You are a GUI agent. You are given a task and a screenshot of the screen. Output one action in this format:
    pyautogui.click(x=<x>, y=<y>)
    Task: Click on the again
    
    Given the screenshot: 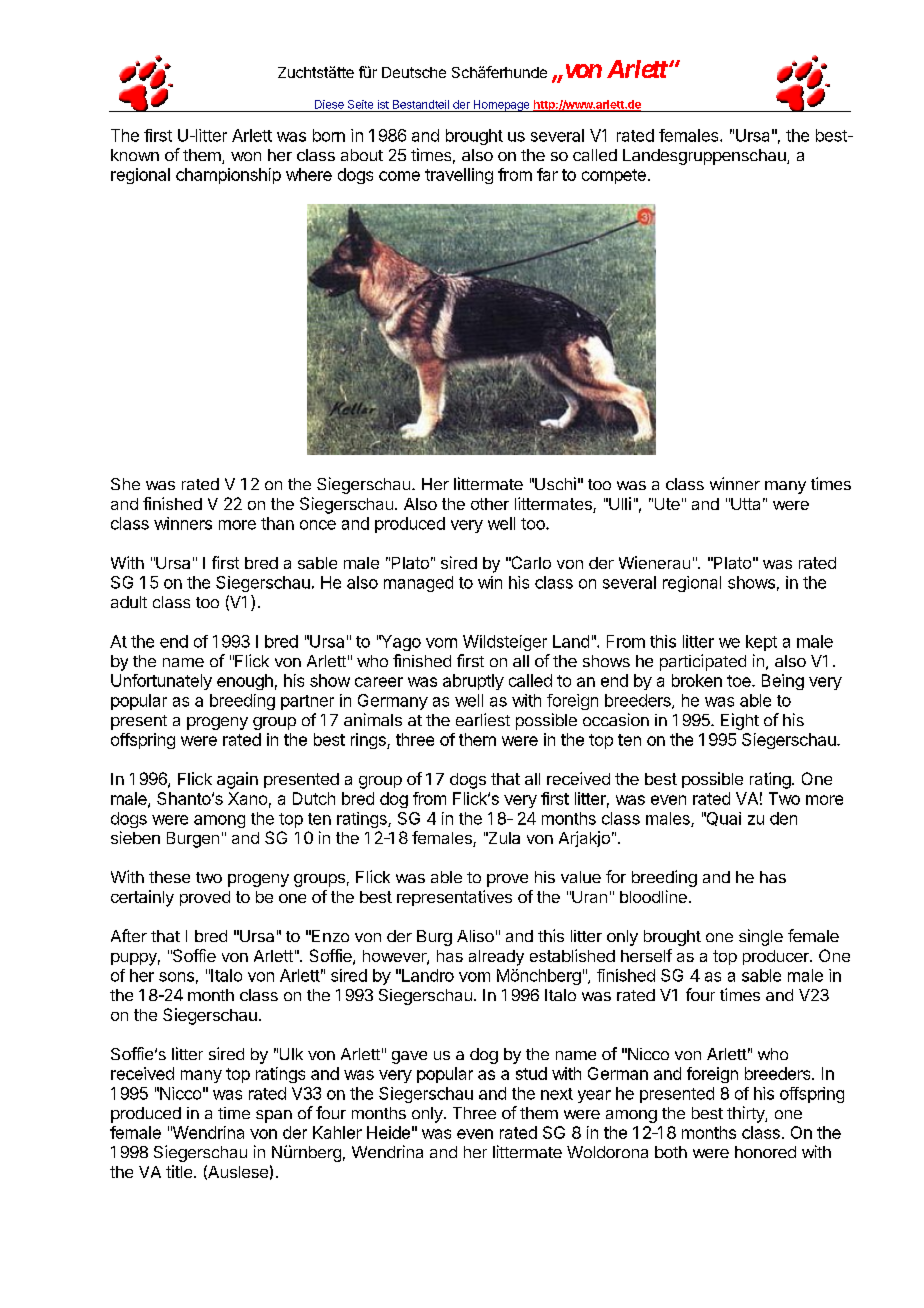 What is the action you would take?
    pyautogui.click(x=237, y=780)
